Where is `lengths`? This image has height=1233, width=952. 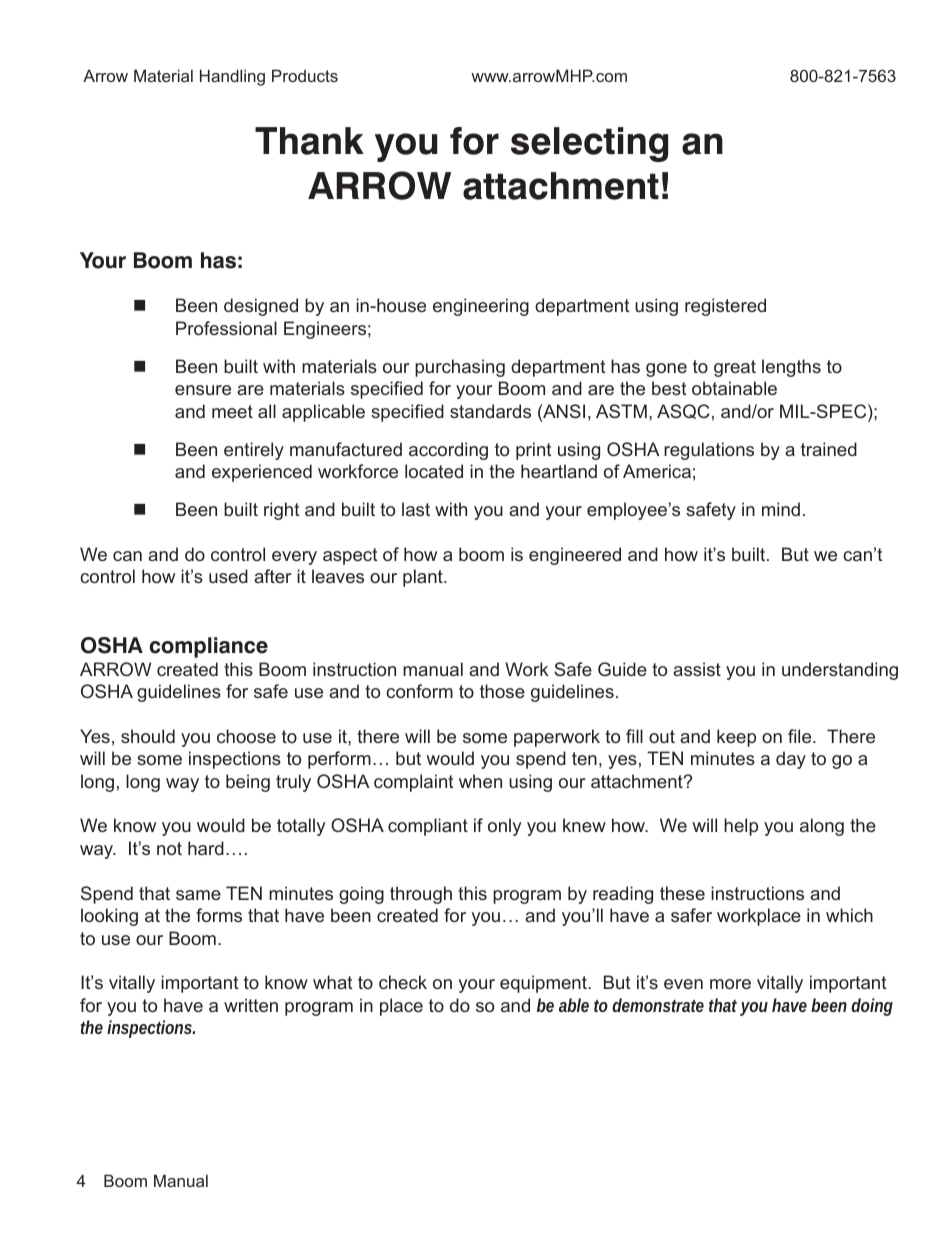 lengths is located at coordinates (791, 368).
